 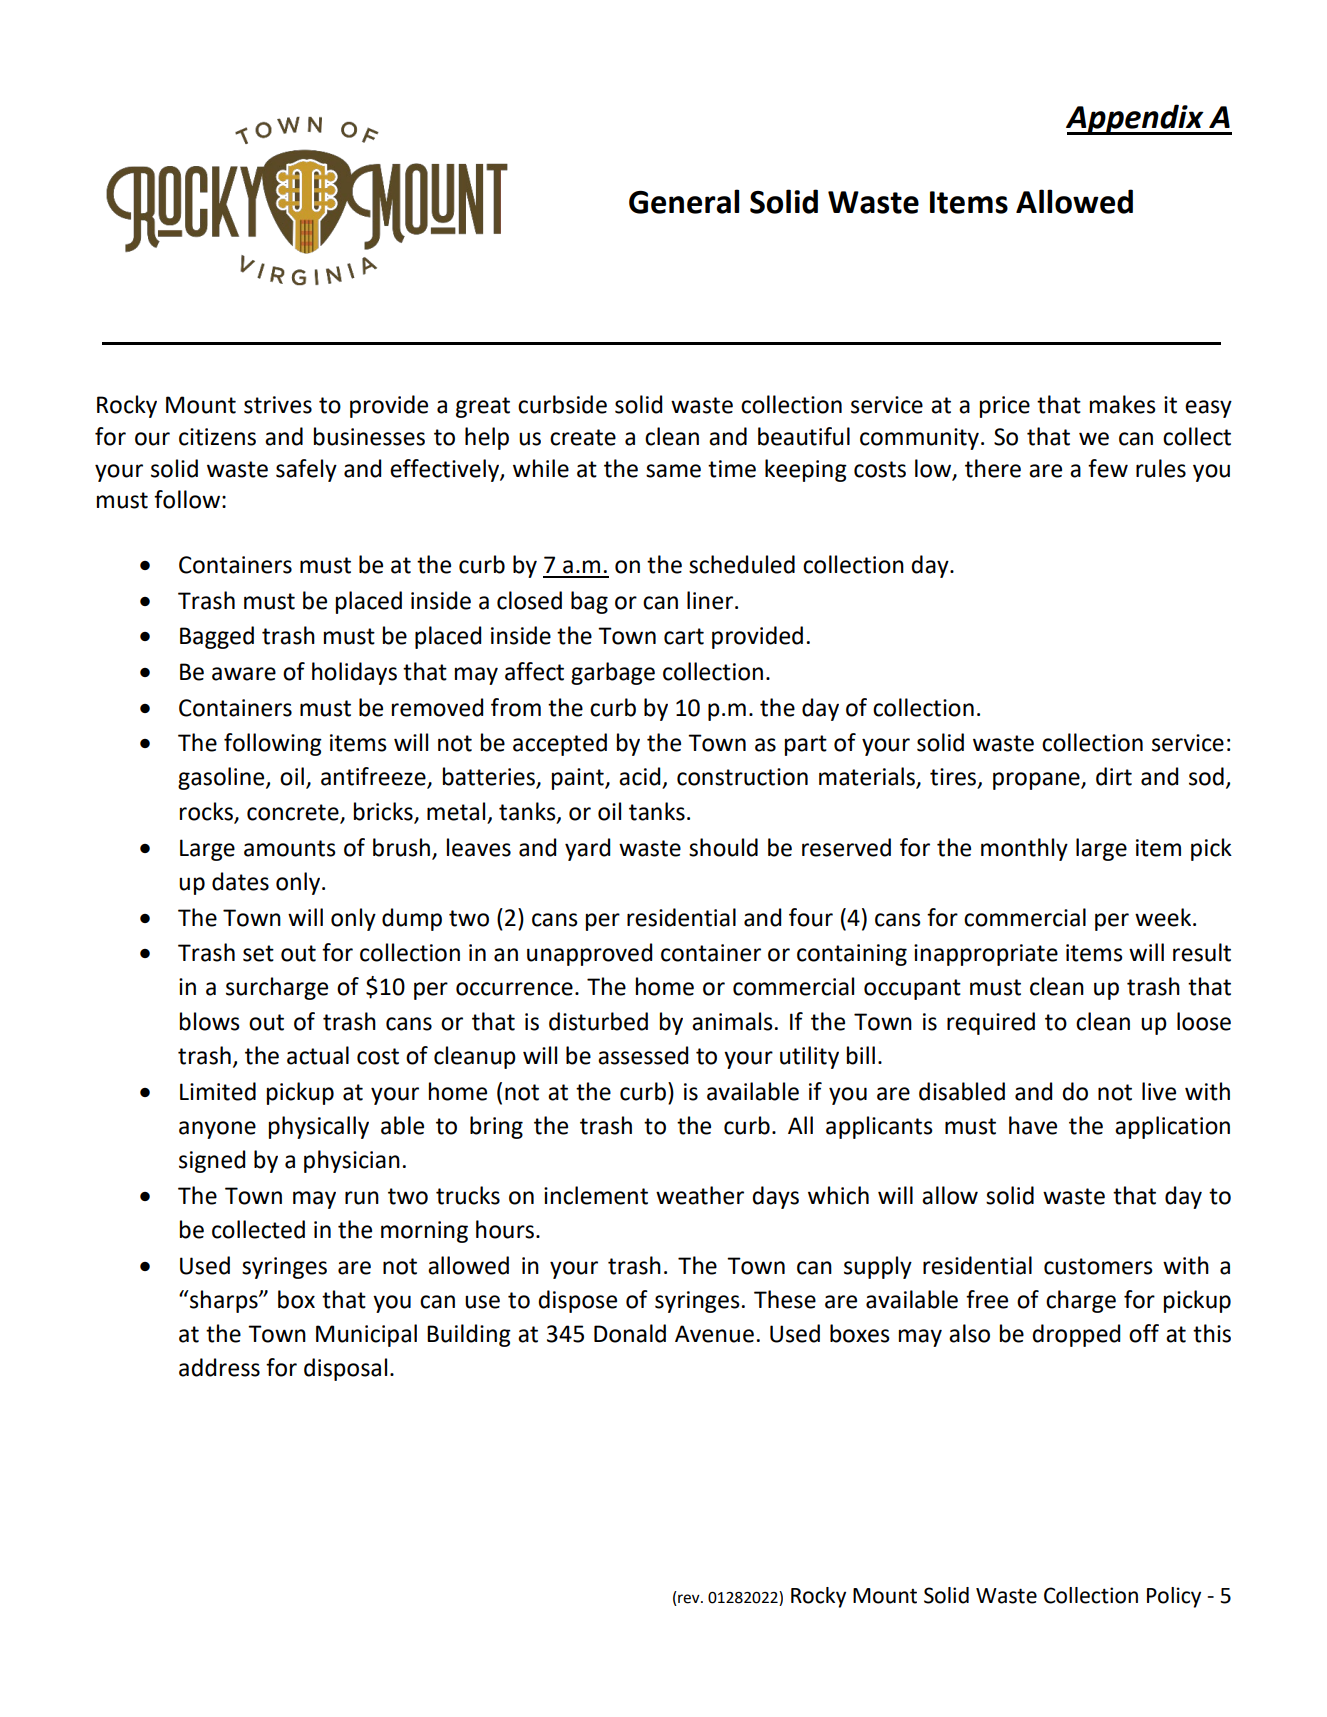 What do you see at coordinates (643, 1055) in the image?
I see `assessed` at bounding box center [643, 1055].
